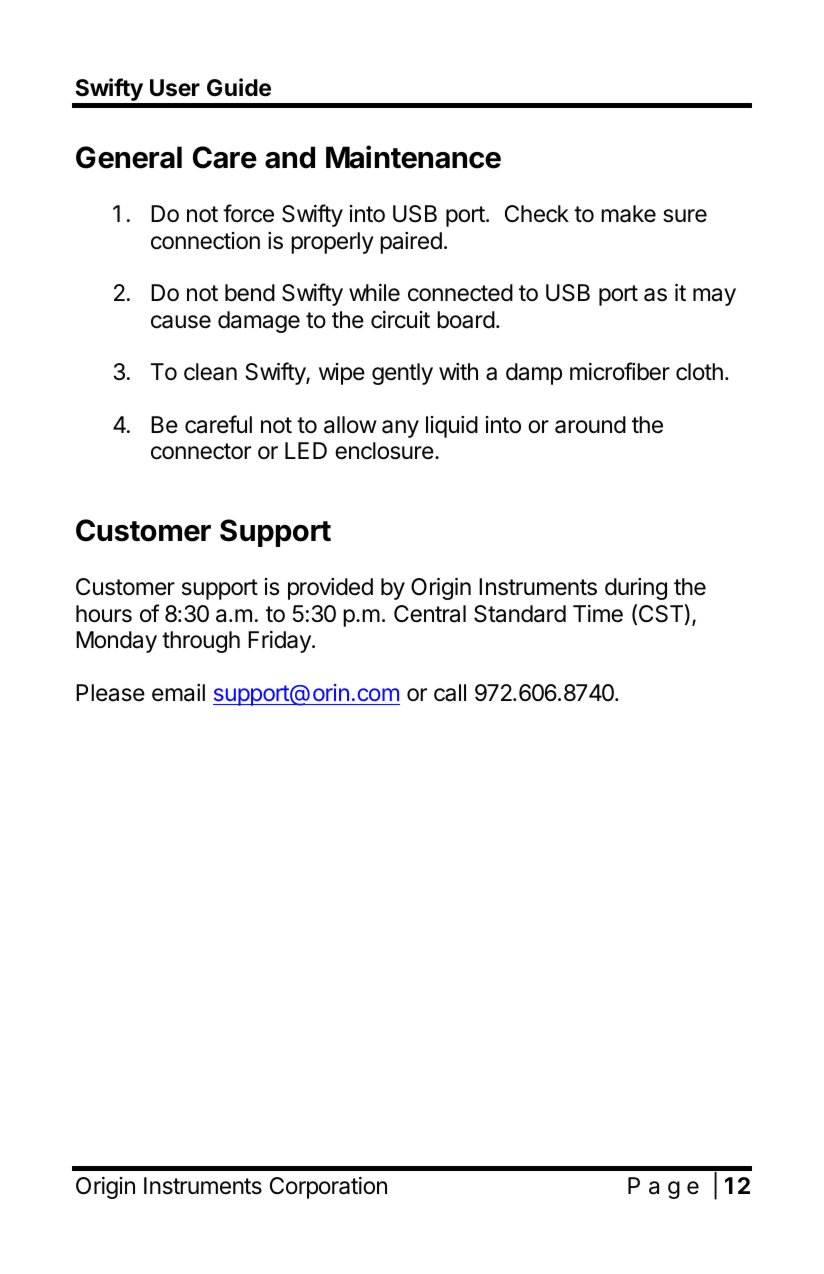  What do you see at coordinates (450, 693) in the screenshot?
I see `call` at bounding box center [450, 693].
